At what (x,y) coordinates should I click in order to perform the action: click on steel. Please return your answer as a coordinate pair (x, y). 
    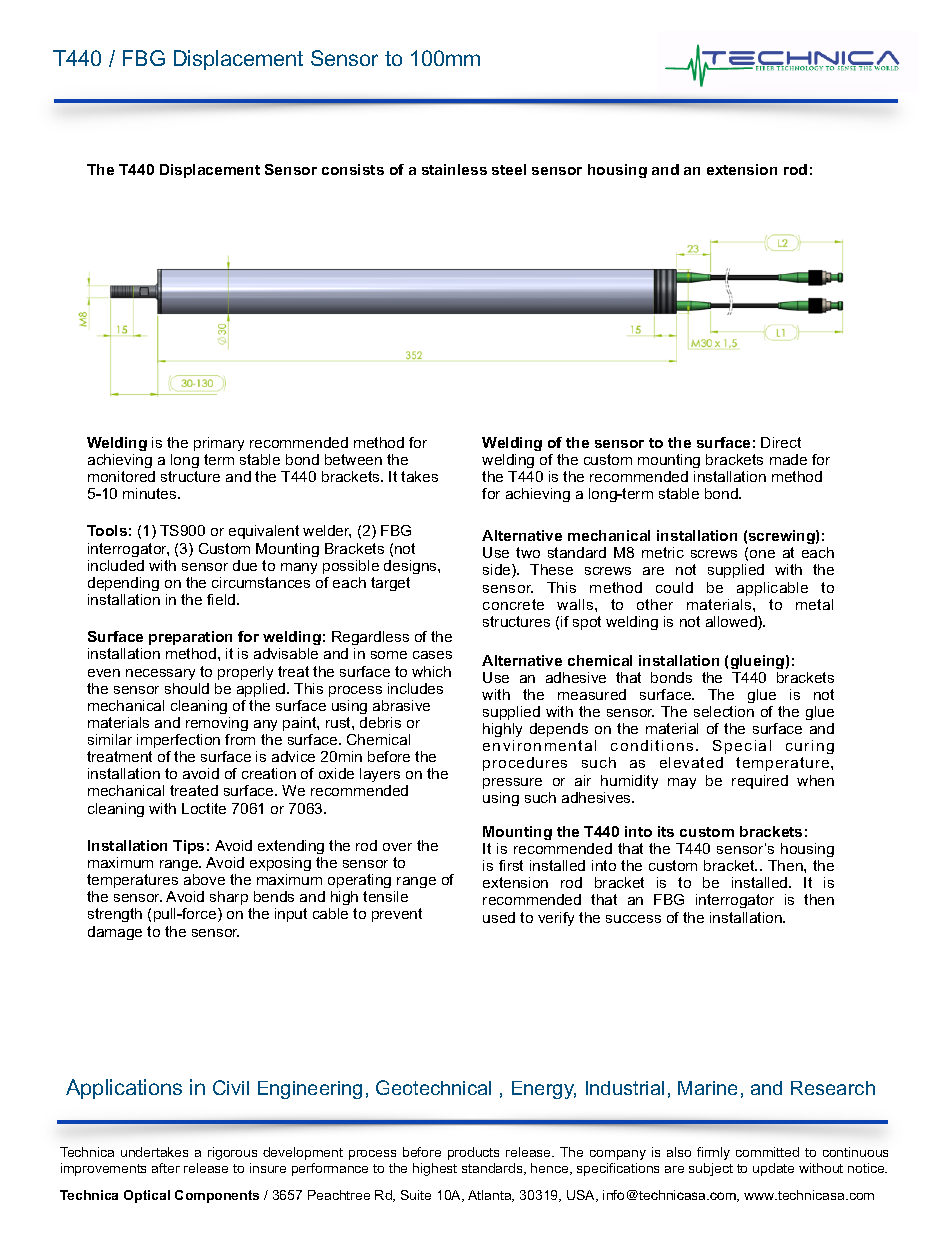
    Looking at the image, I should click on (509, 169).
